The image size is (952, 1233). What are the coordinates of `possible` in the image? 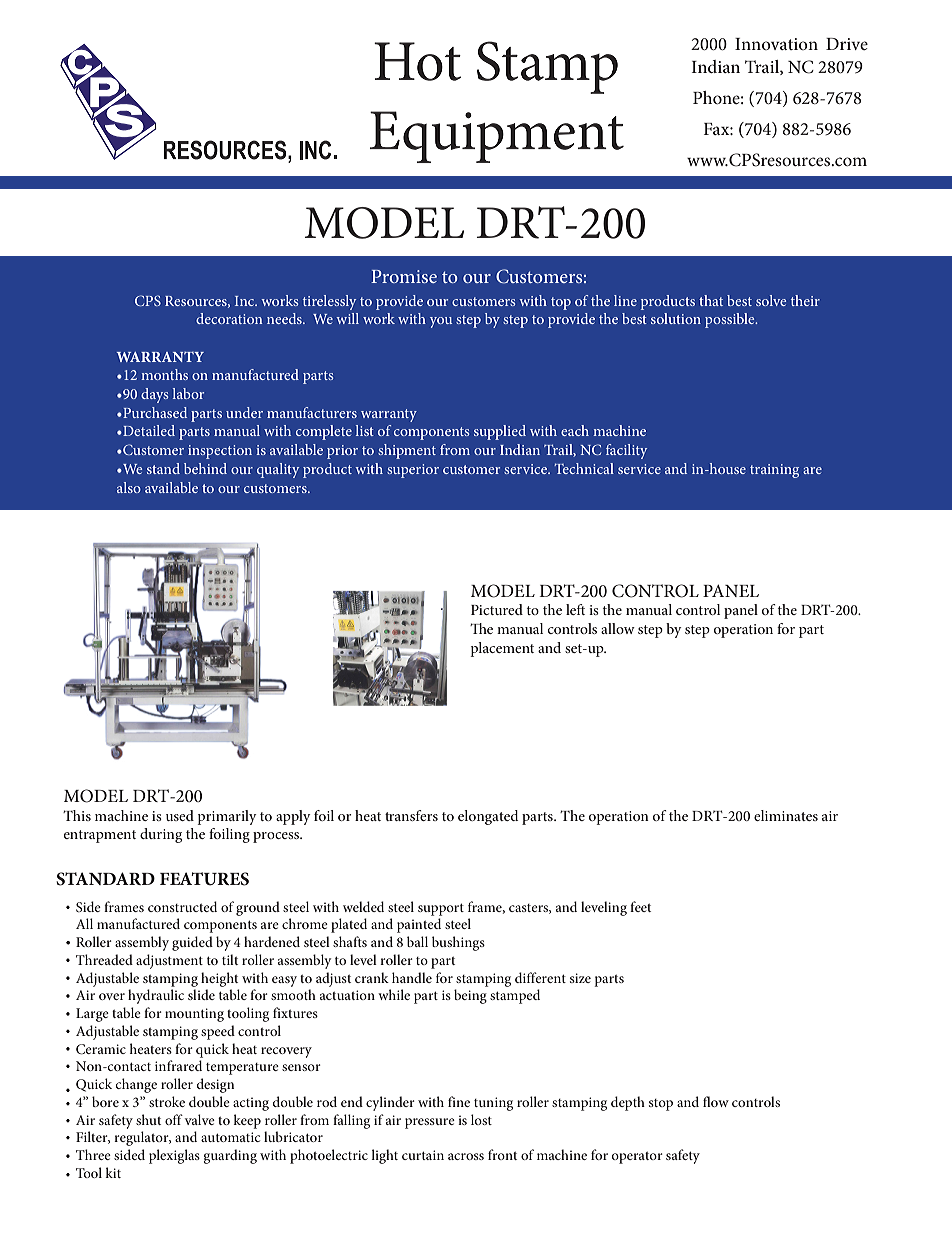 It's located at (731, 320).
